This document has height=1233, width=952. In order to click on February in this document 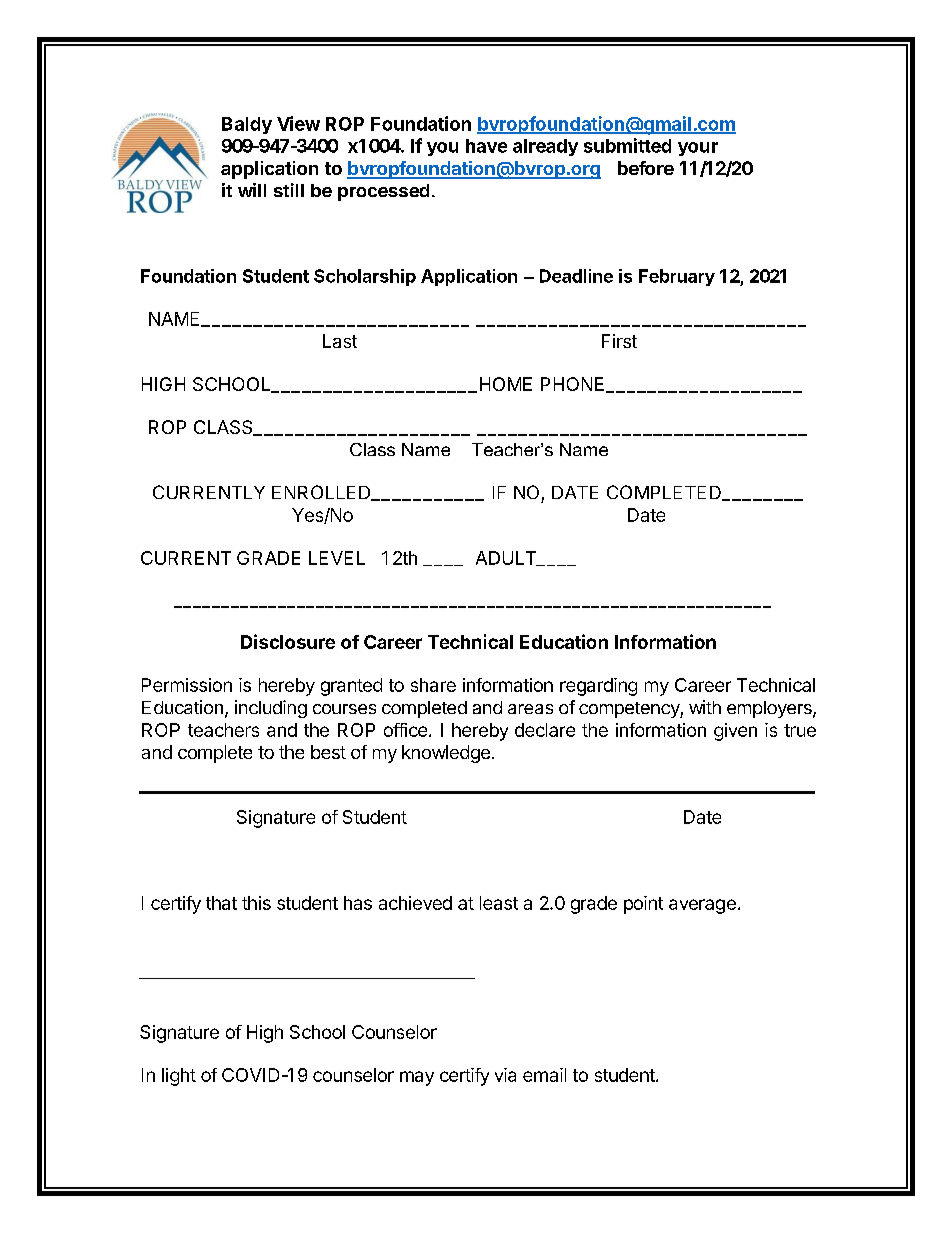, I will do `click(677, 277)`.
